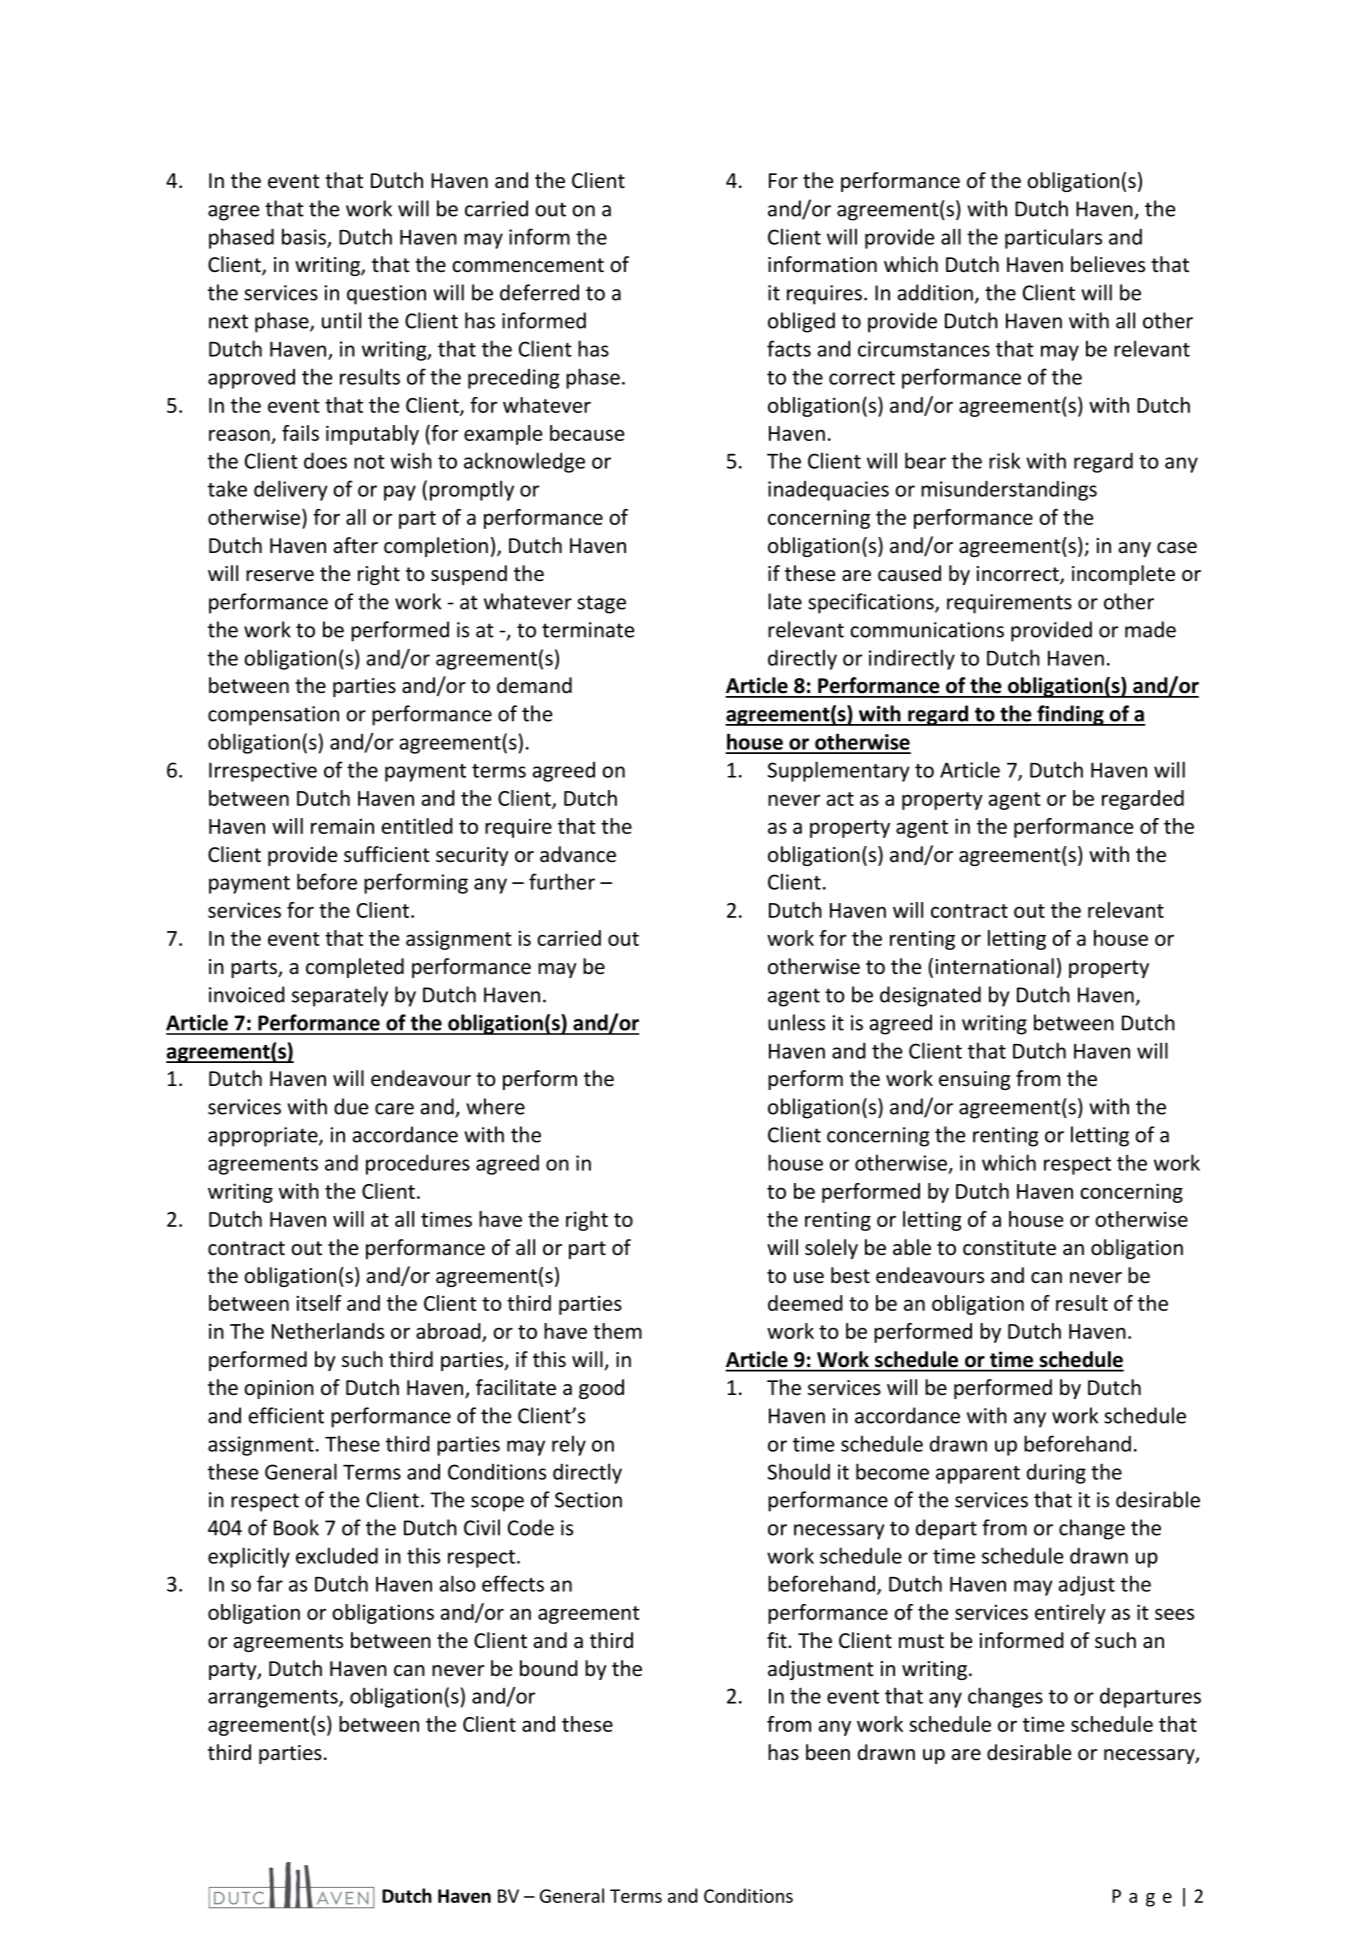 The image size is (1369, 1936). What do you see at coordinates (801, 322) in the page?
I see `obliged` at bounding box center [801, 322].
